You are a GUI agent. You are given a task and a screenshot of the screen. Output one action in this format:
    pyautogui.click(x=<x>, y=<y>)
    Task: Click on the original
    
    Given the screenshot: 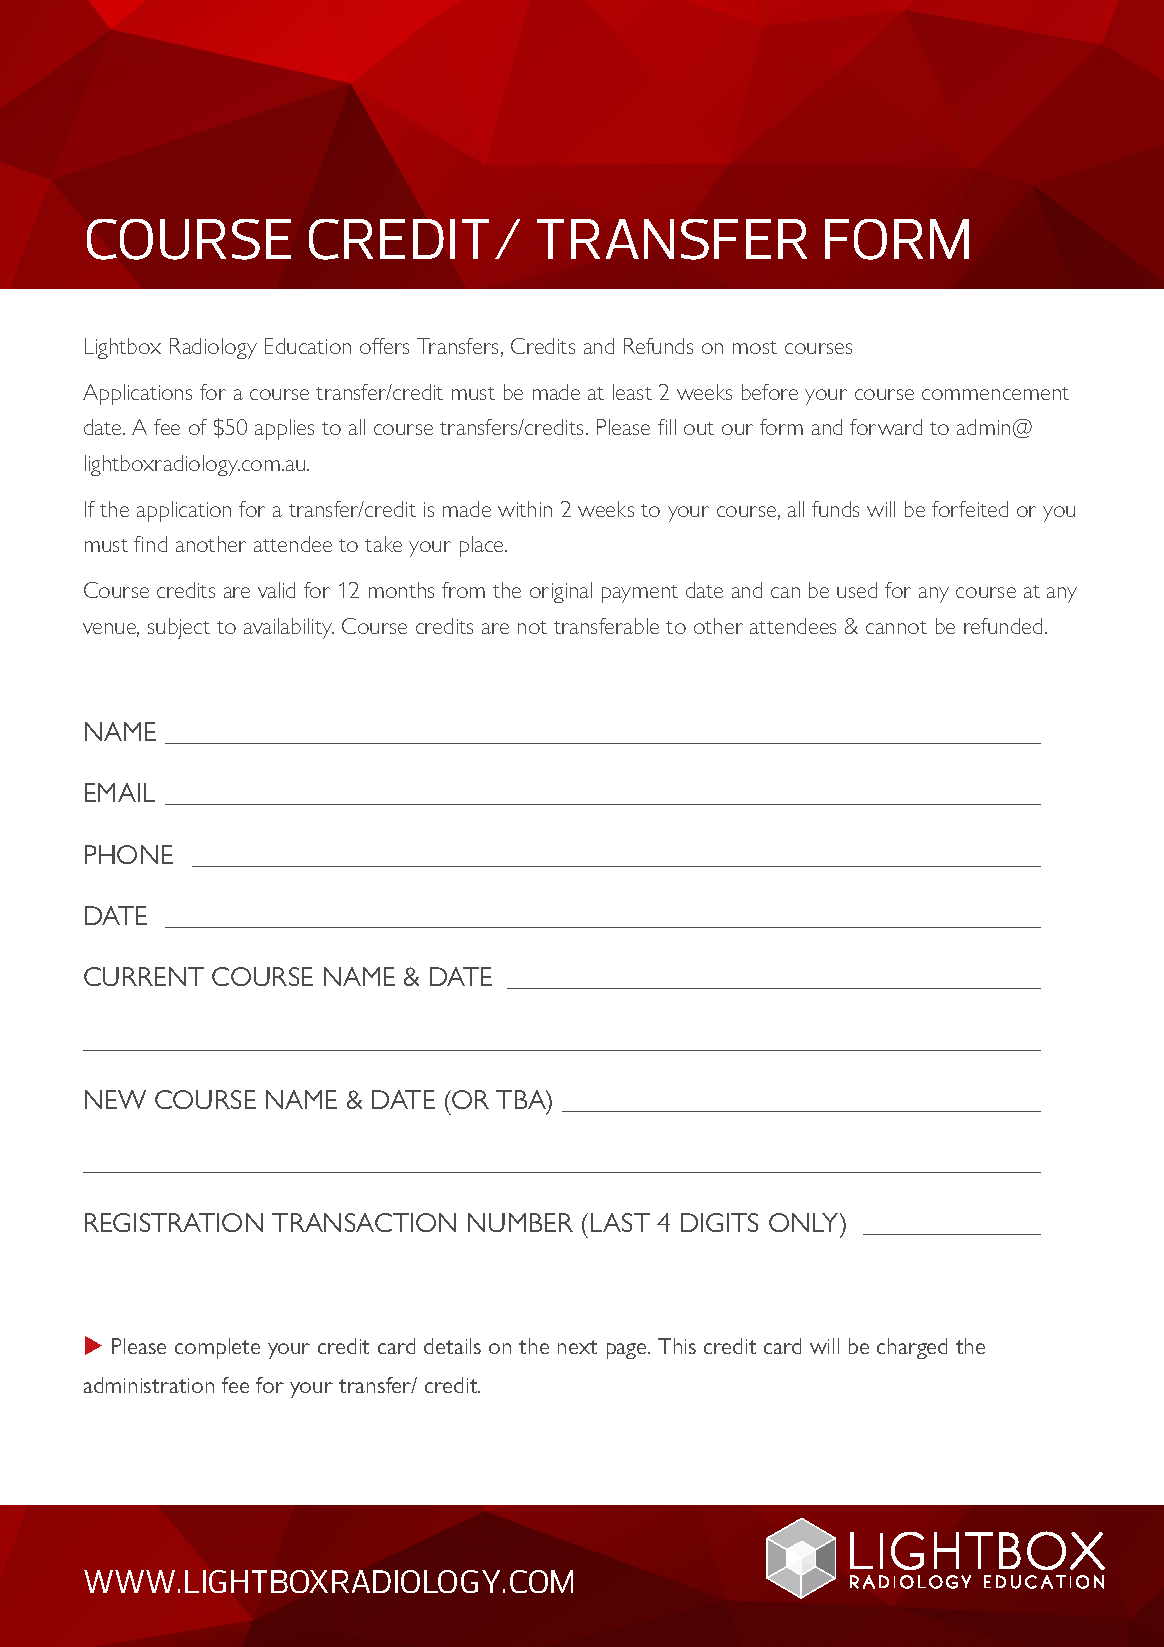 What is the action you would take?
    pyautogui.click(x=561, y=592)
